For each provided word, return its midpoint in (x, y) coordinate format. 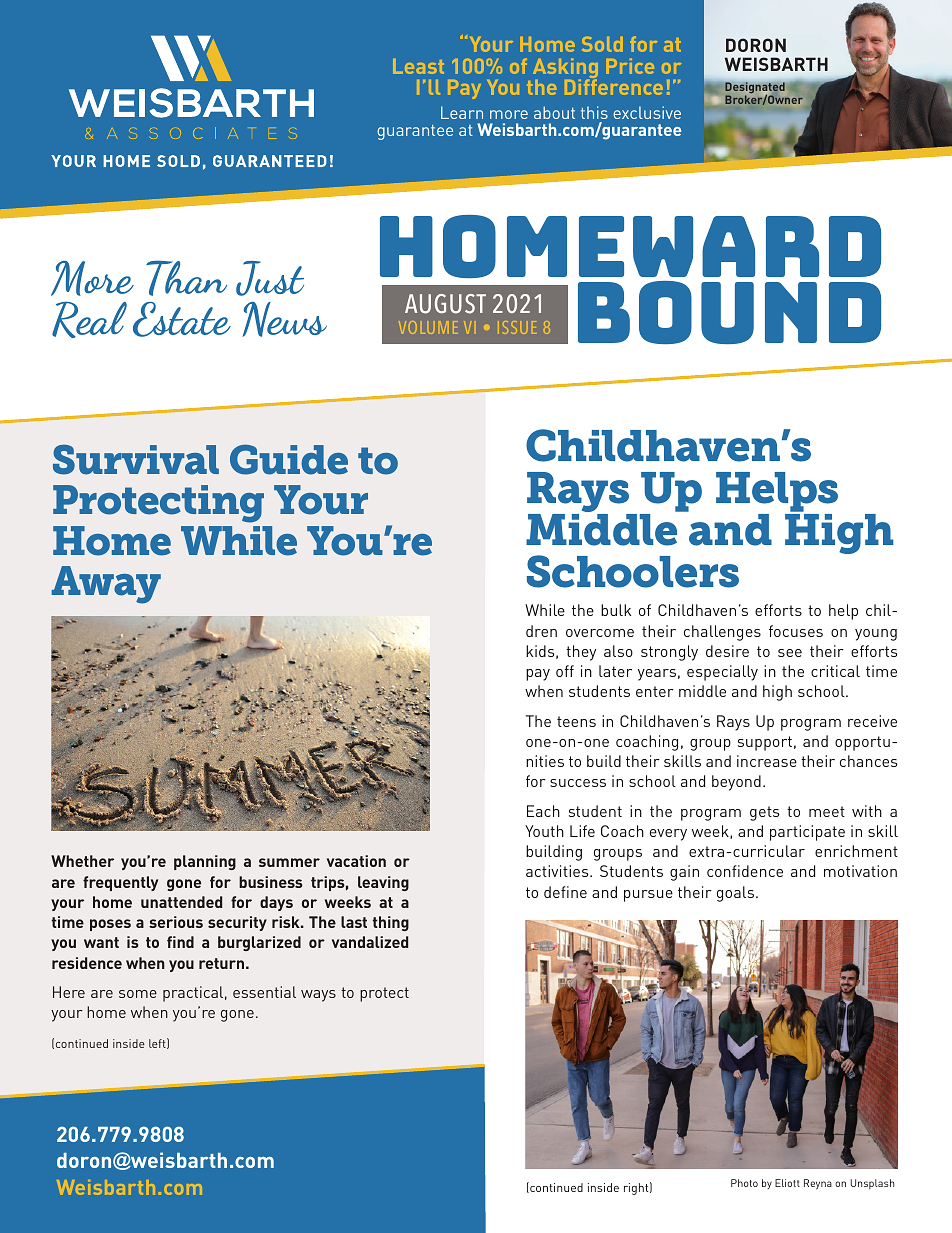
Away (106, 585)
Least (418, 66)
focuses (796, 631)
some (138, 994)
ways (318, 996)
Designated (755, 89)
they (581, 653)
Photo (744, 1183)
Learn (462, 112)
